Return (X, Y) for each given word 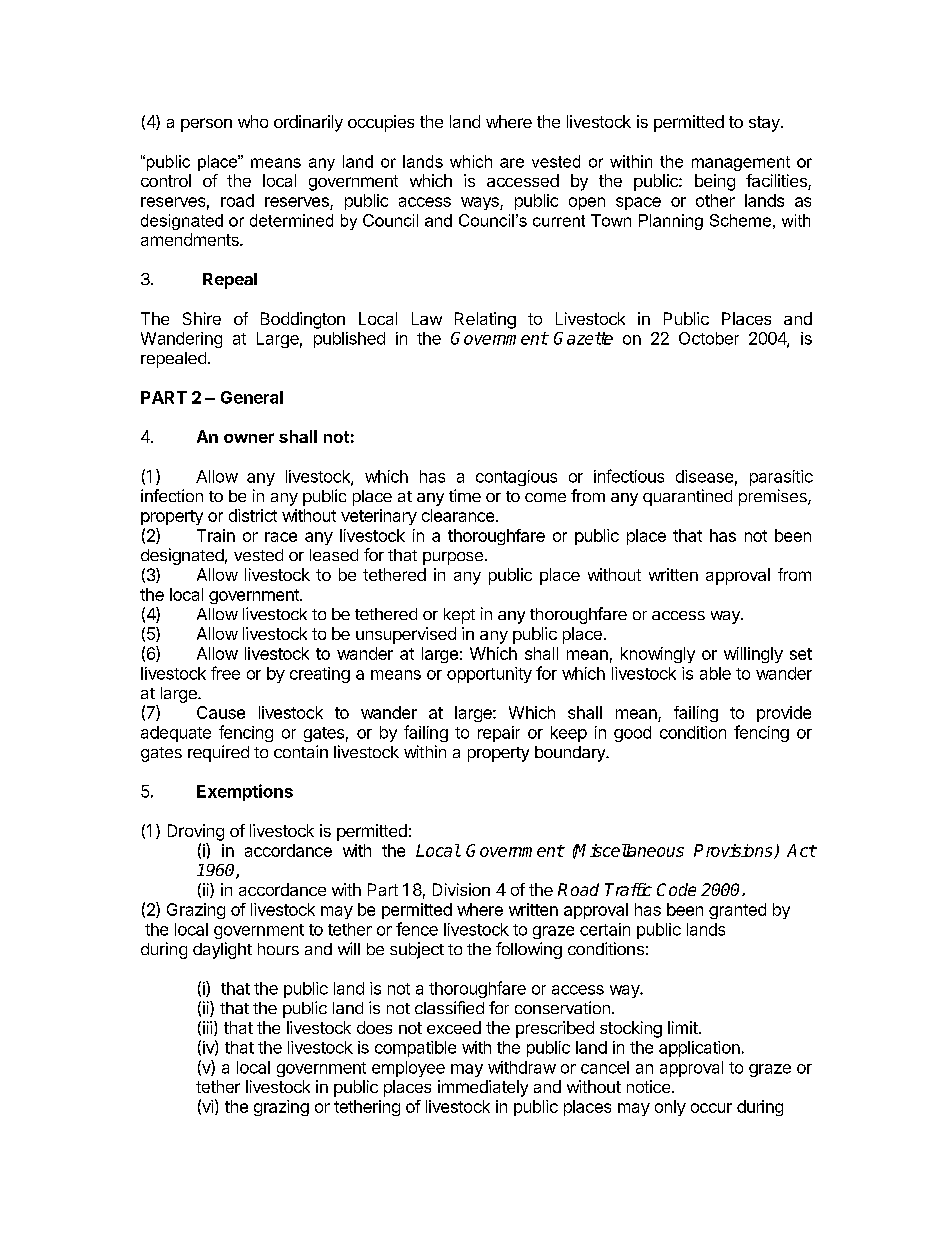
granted (737, 911)
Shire (202, 318)
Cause (221, 712)
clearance (459, 515)
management (741, 163)
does (374, 1027)
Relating (485, 320)
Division (461, 889)
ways (481, 203)
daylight (222, 950)
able (715, 673)
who (253, 121)
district (253, 515)
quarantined (687, 497)
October (709, 338)
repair (499, 734)
